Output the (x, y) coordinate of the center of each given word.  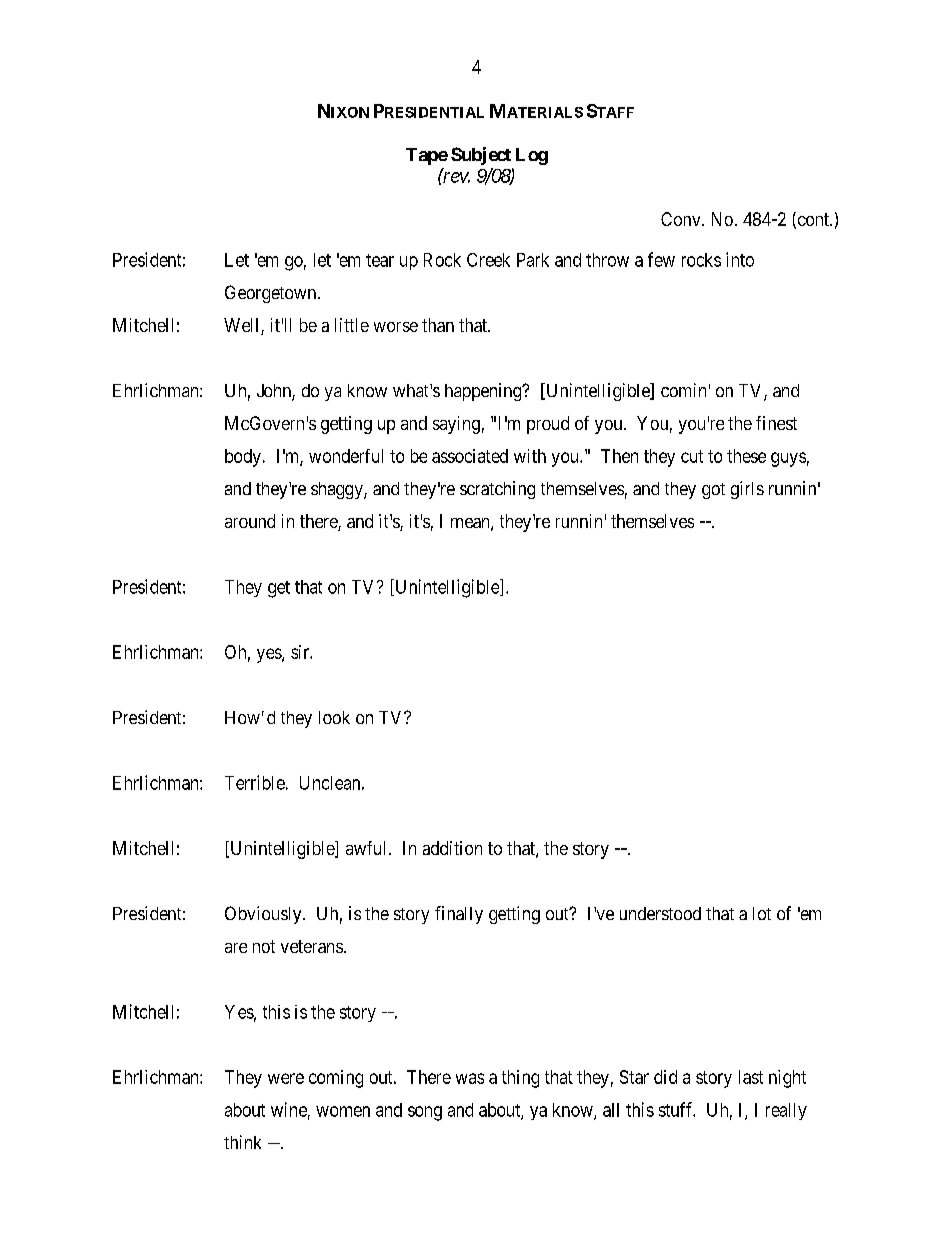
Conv (682, 219)
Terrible (255, 782)
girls (747, 490)
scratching (497, 490)
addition (452, 848)
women (343, 1111)
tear (380, 260)
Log (532, 156)
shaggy (338, 490)
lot (762, 913)
